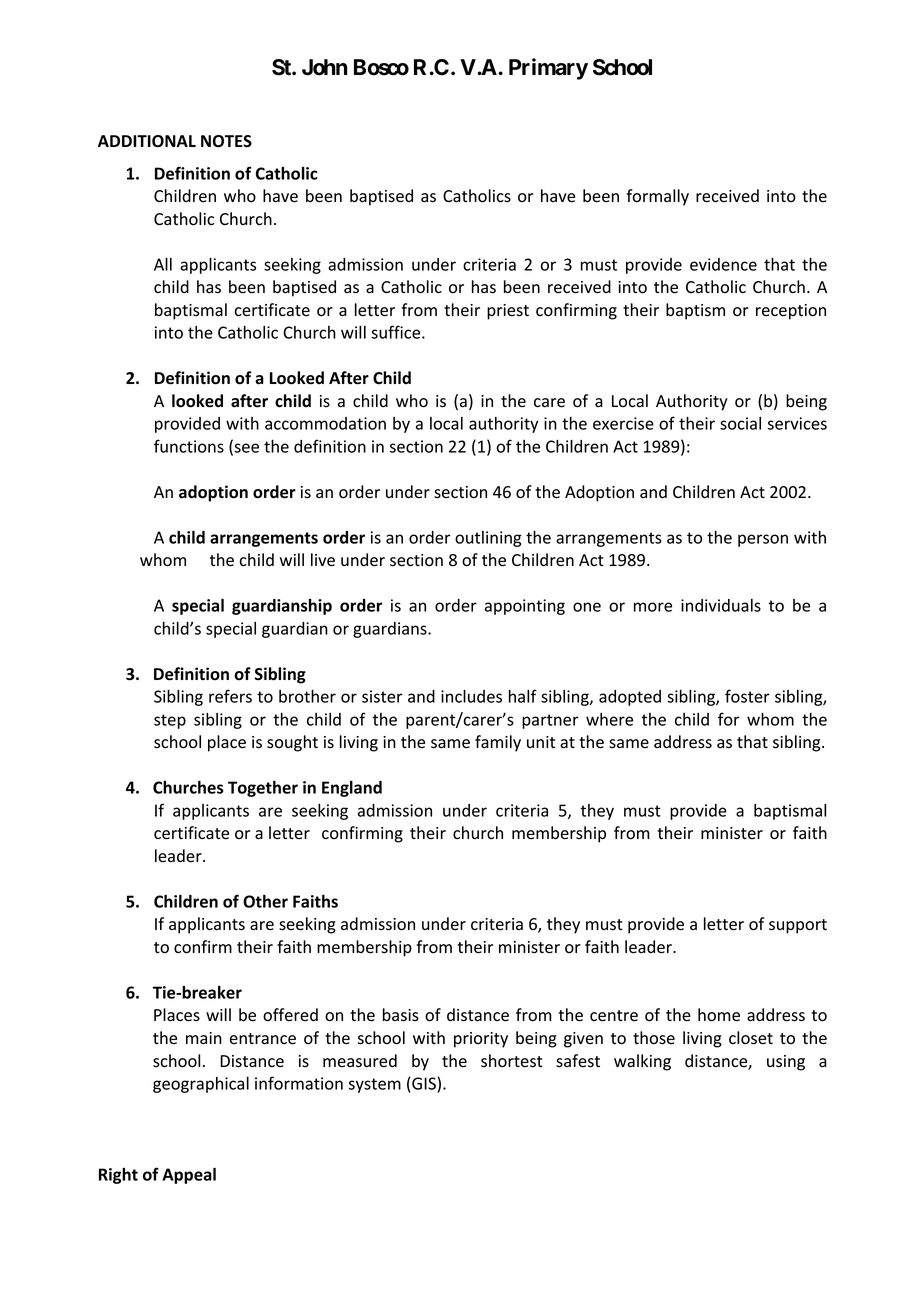 The width and height of the document is (924, 1308). I want to click on refers, so click(230, 696).
